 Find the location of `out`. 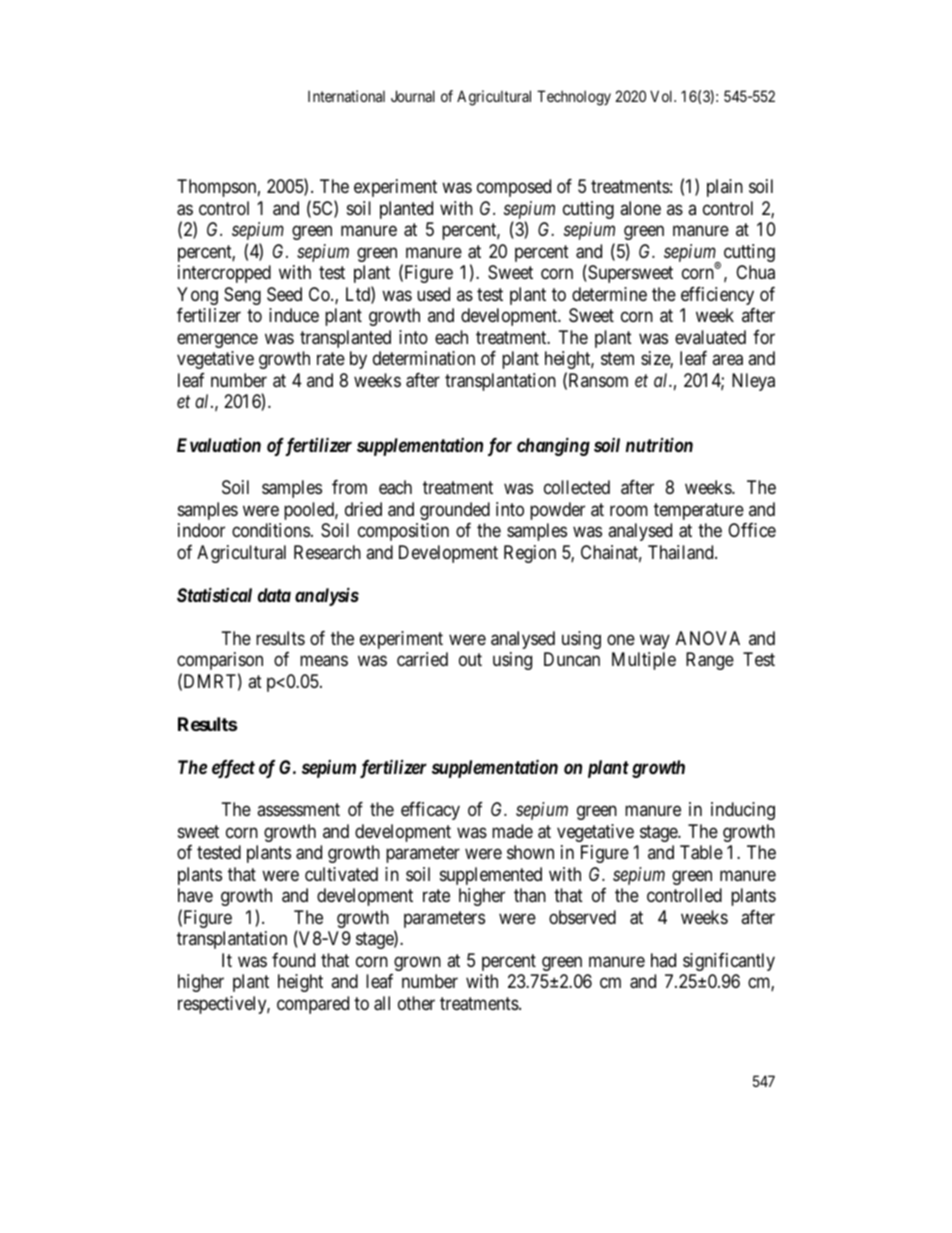

out is located at coordinates (470, 659).
